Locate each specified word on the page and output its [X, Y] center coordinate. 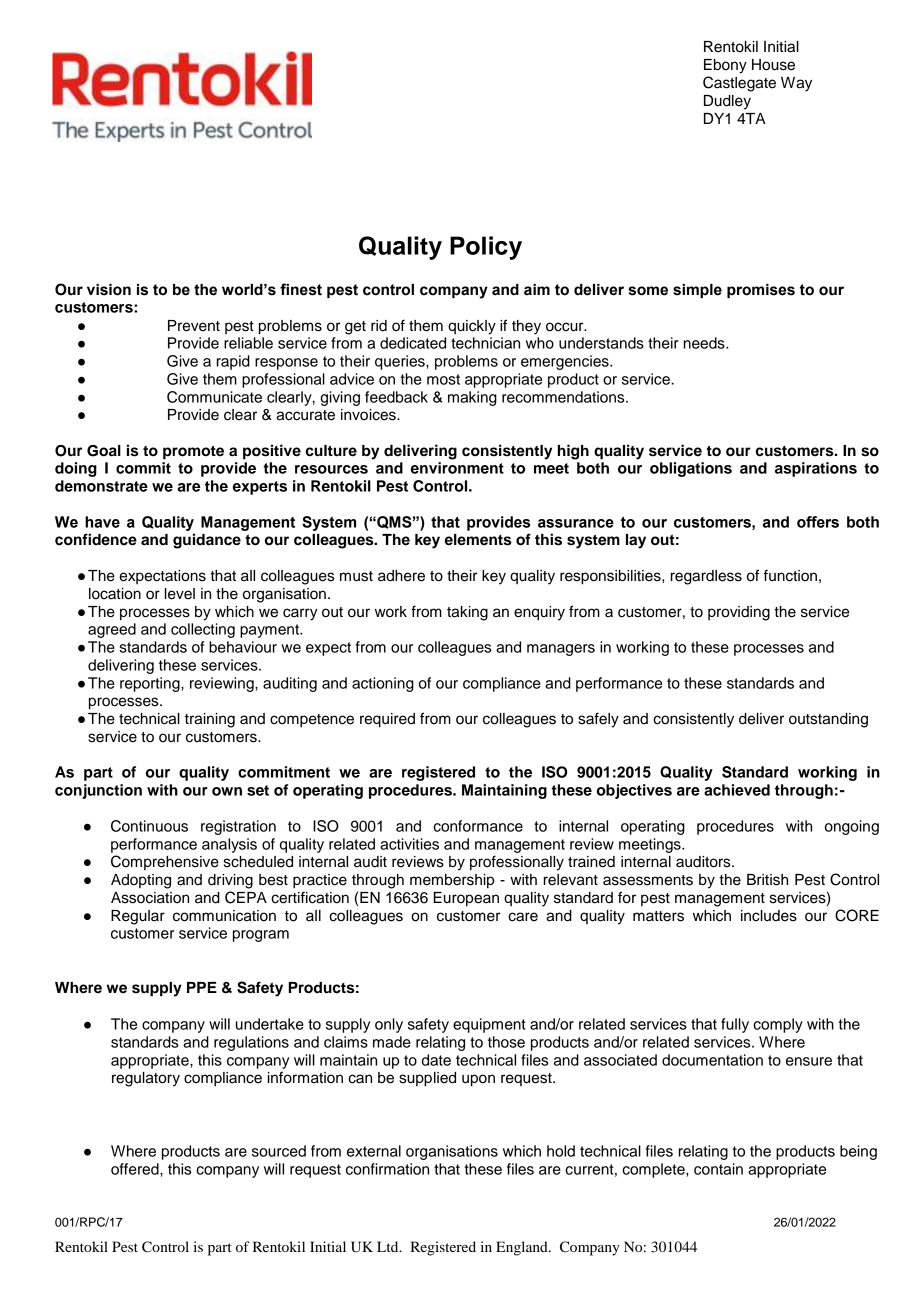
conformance [478, 826]
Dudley [727, 102]
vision [109, 290]
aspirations [816, 469]
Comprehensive [165, 862]
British [767, 880]
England [523, 1248]
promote [193, 452]
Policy [486, 248]
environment [457, 468]
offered [136, 1169]
